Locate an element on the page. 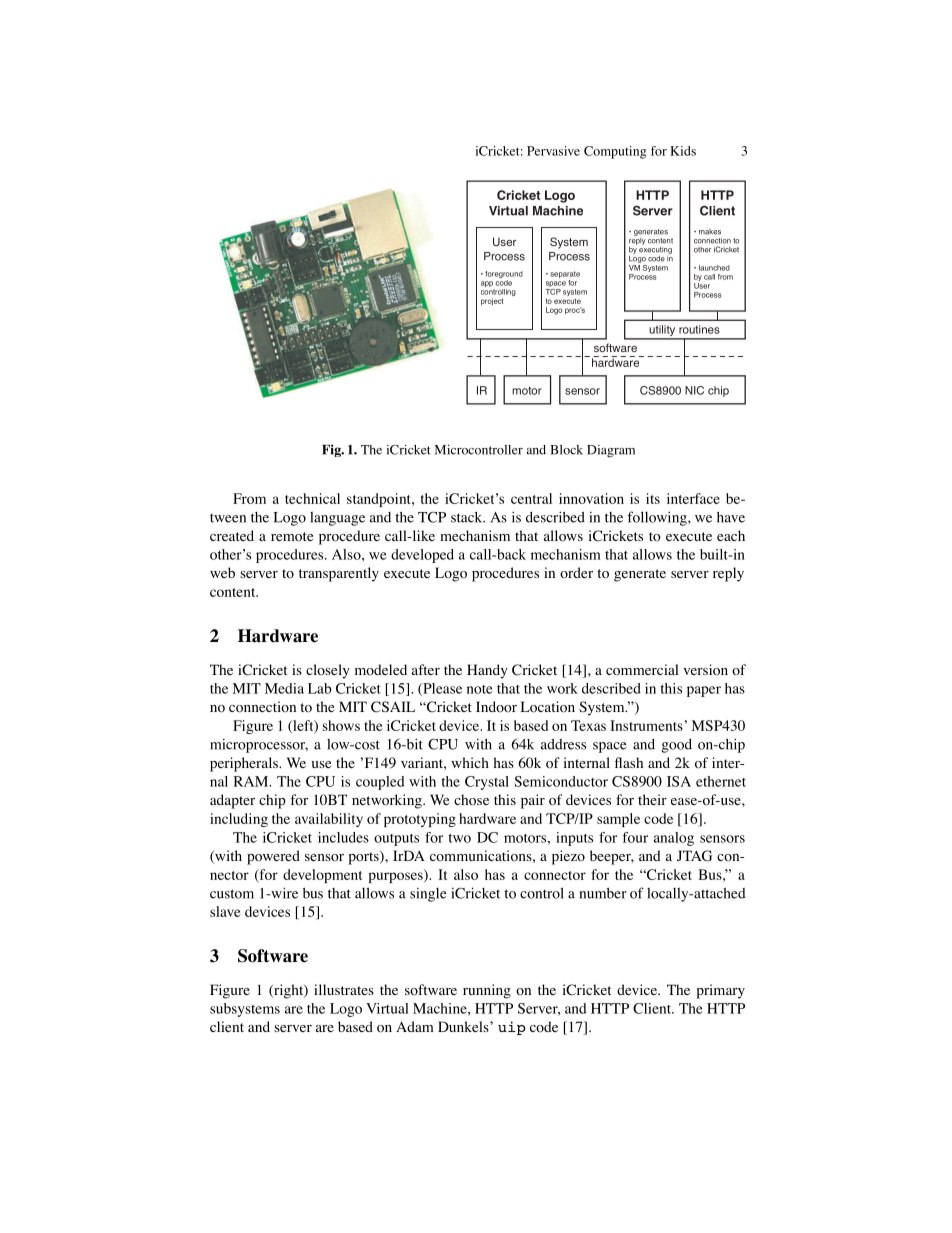  Kids is located at coordinates (683, 151).
